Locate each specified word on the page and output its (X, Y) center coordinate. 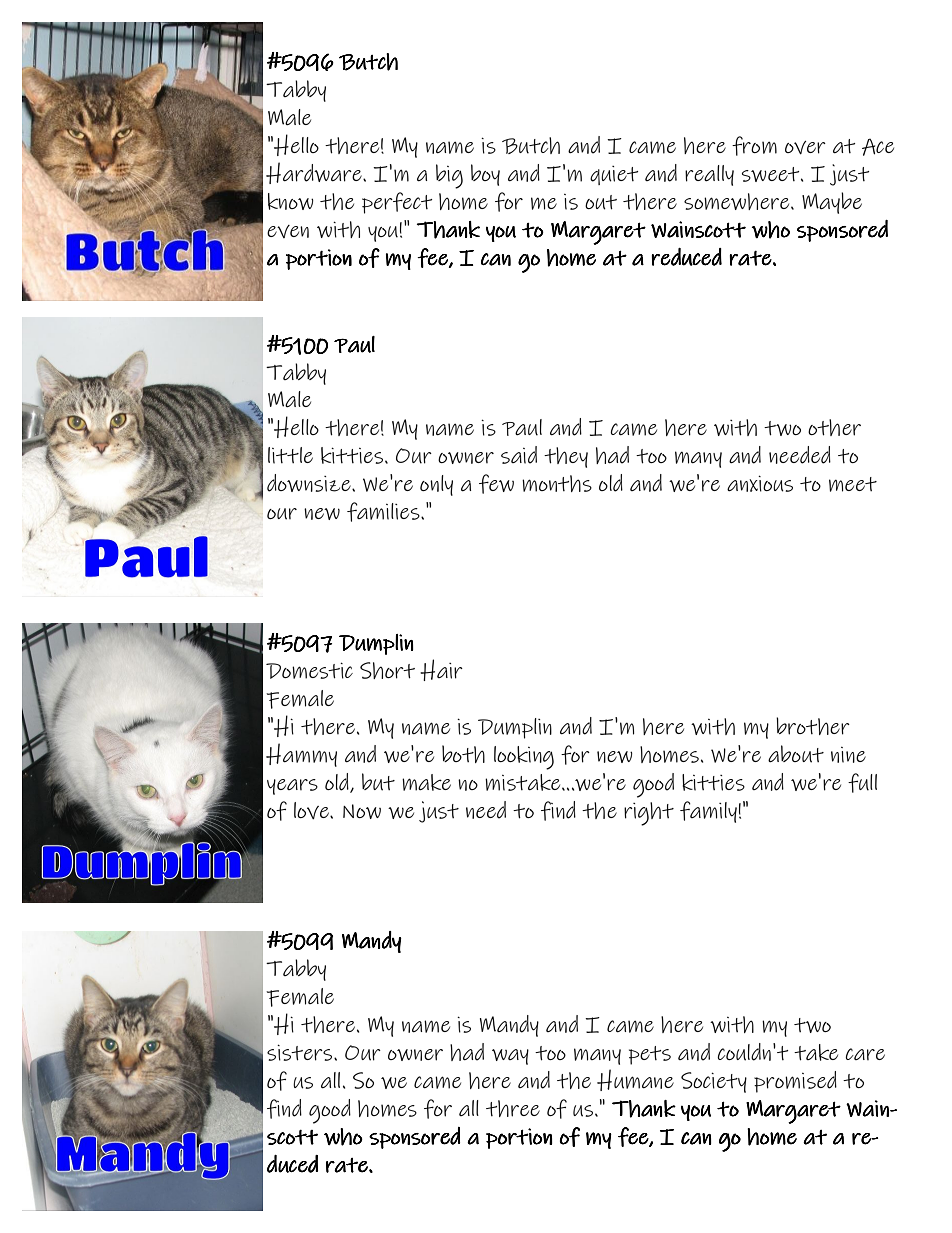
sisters (301, 1052)
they (566, 457)
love (312, 810)
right (649, 814)
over (805, 147)
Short (387, 670)
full (862, 783)
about (796, 754)
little (290, 455)
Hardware (315, 173)
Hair (441, 670)
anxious (760, 483)
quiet (614, 175)
